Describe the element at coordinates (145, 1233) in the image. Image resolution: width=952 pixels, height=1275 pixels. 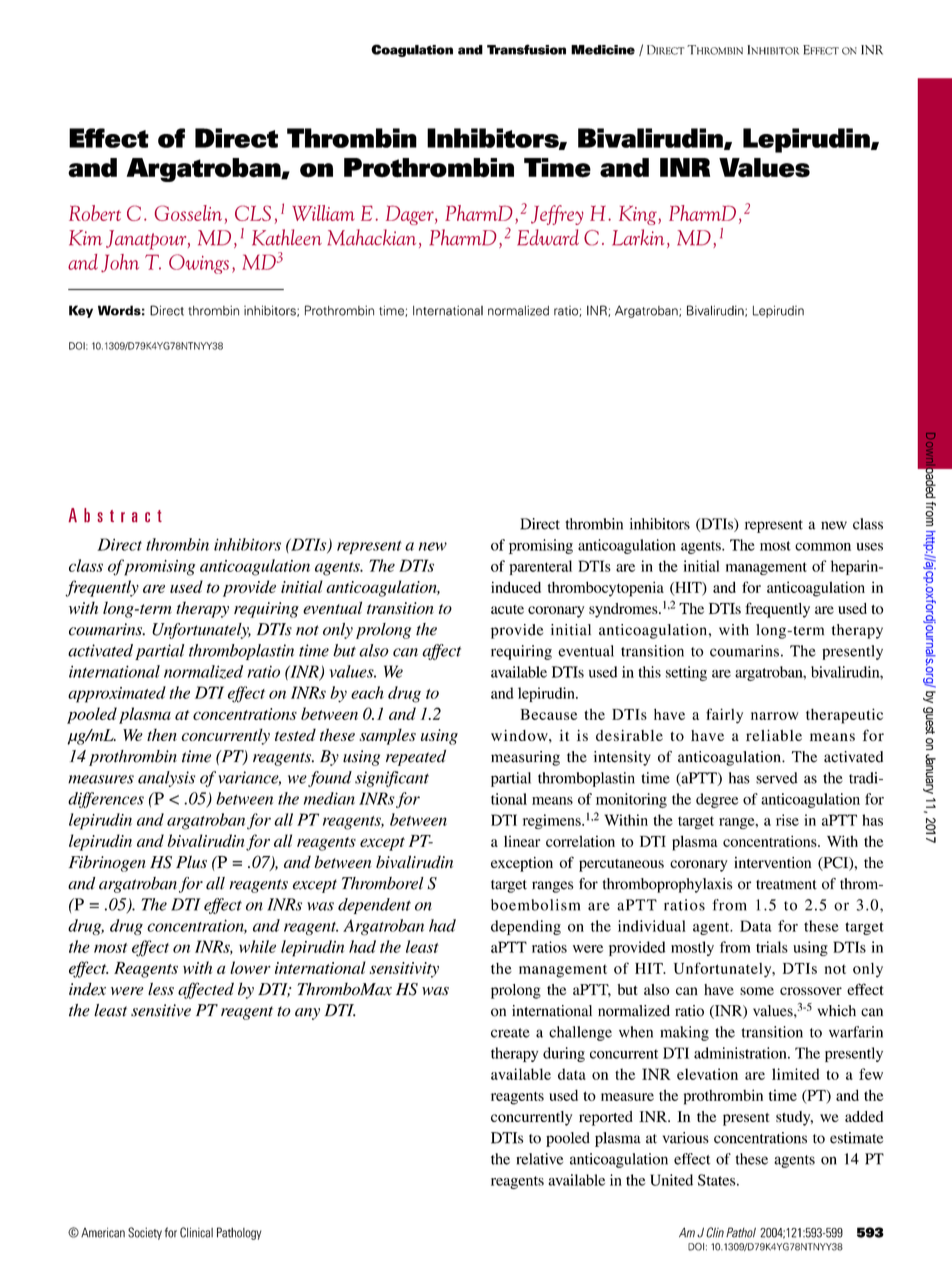
I see `Society` at that location.
